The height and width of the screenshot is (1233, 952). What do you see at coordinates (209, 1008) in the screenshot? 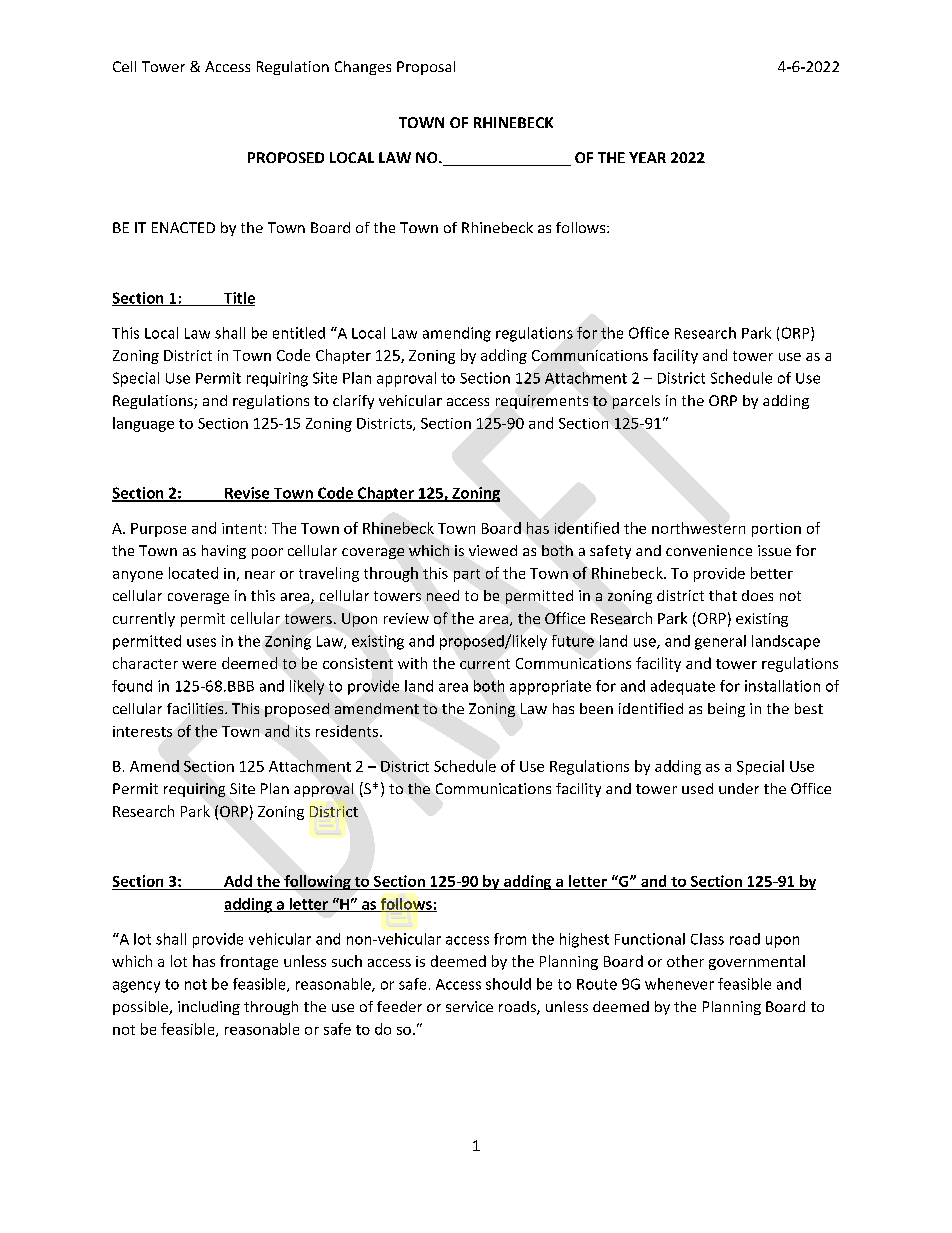
I see `including` at bounding box center [209, 1008].
